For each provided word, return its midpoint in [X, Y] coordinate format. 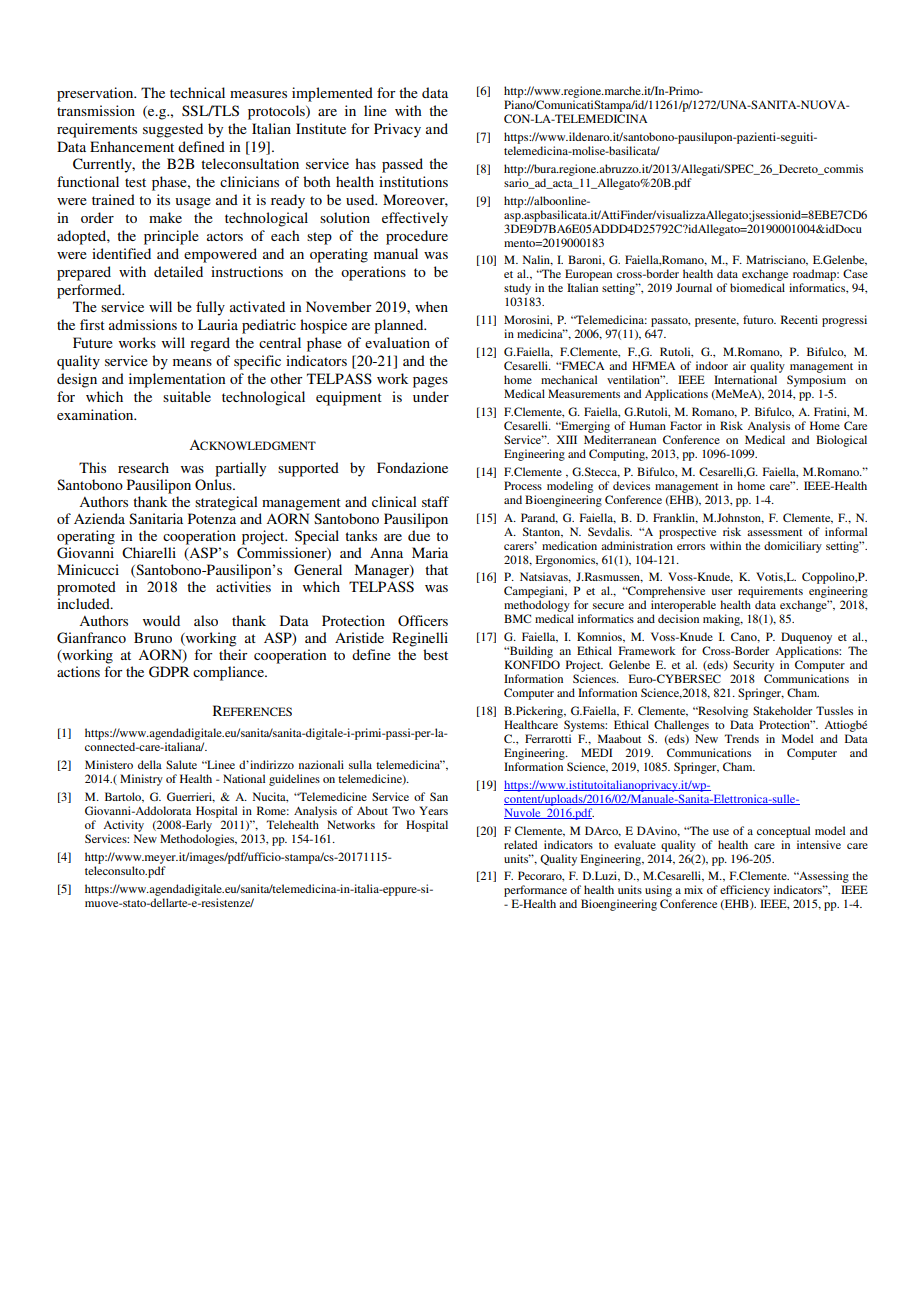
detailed [178, 271]
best [435, 654]
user [721, 592]
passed [402, 165]
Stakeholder [782, 710]
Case [855, 273]
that [436, 569]
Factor [686, 425]
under [431, 396]
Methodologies [198, 840]
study [517, 289]
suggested [173, 130]
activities [243, 586]
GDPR [169, 672]
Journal [694, 287]
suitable [187, 396]
